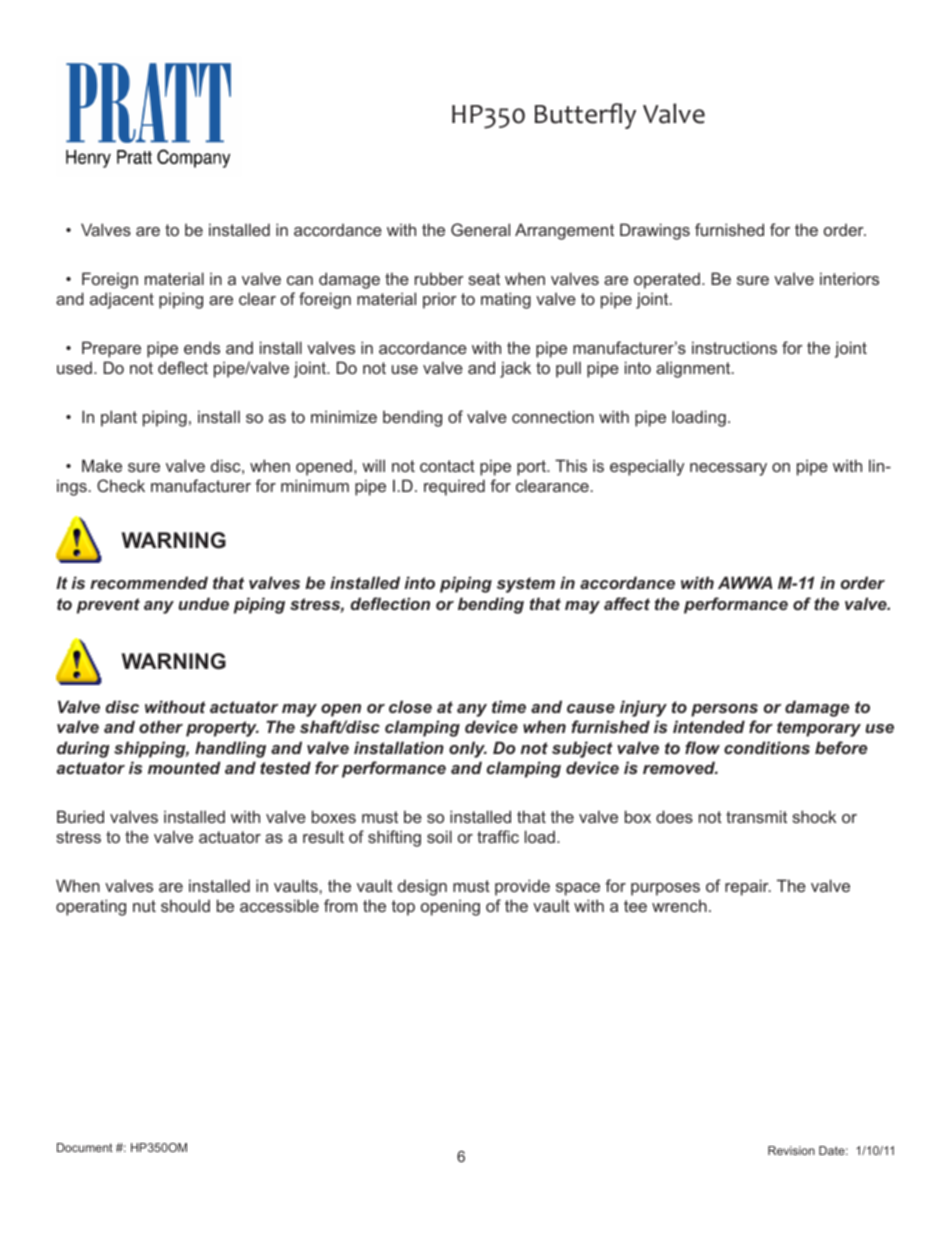 The image size is (952, 1233). I want to click on General, so click(480, 229).
